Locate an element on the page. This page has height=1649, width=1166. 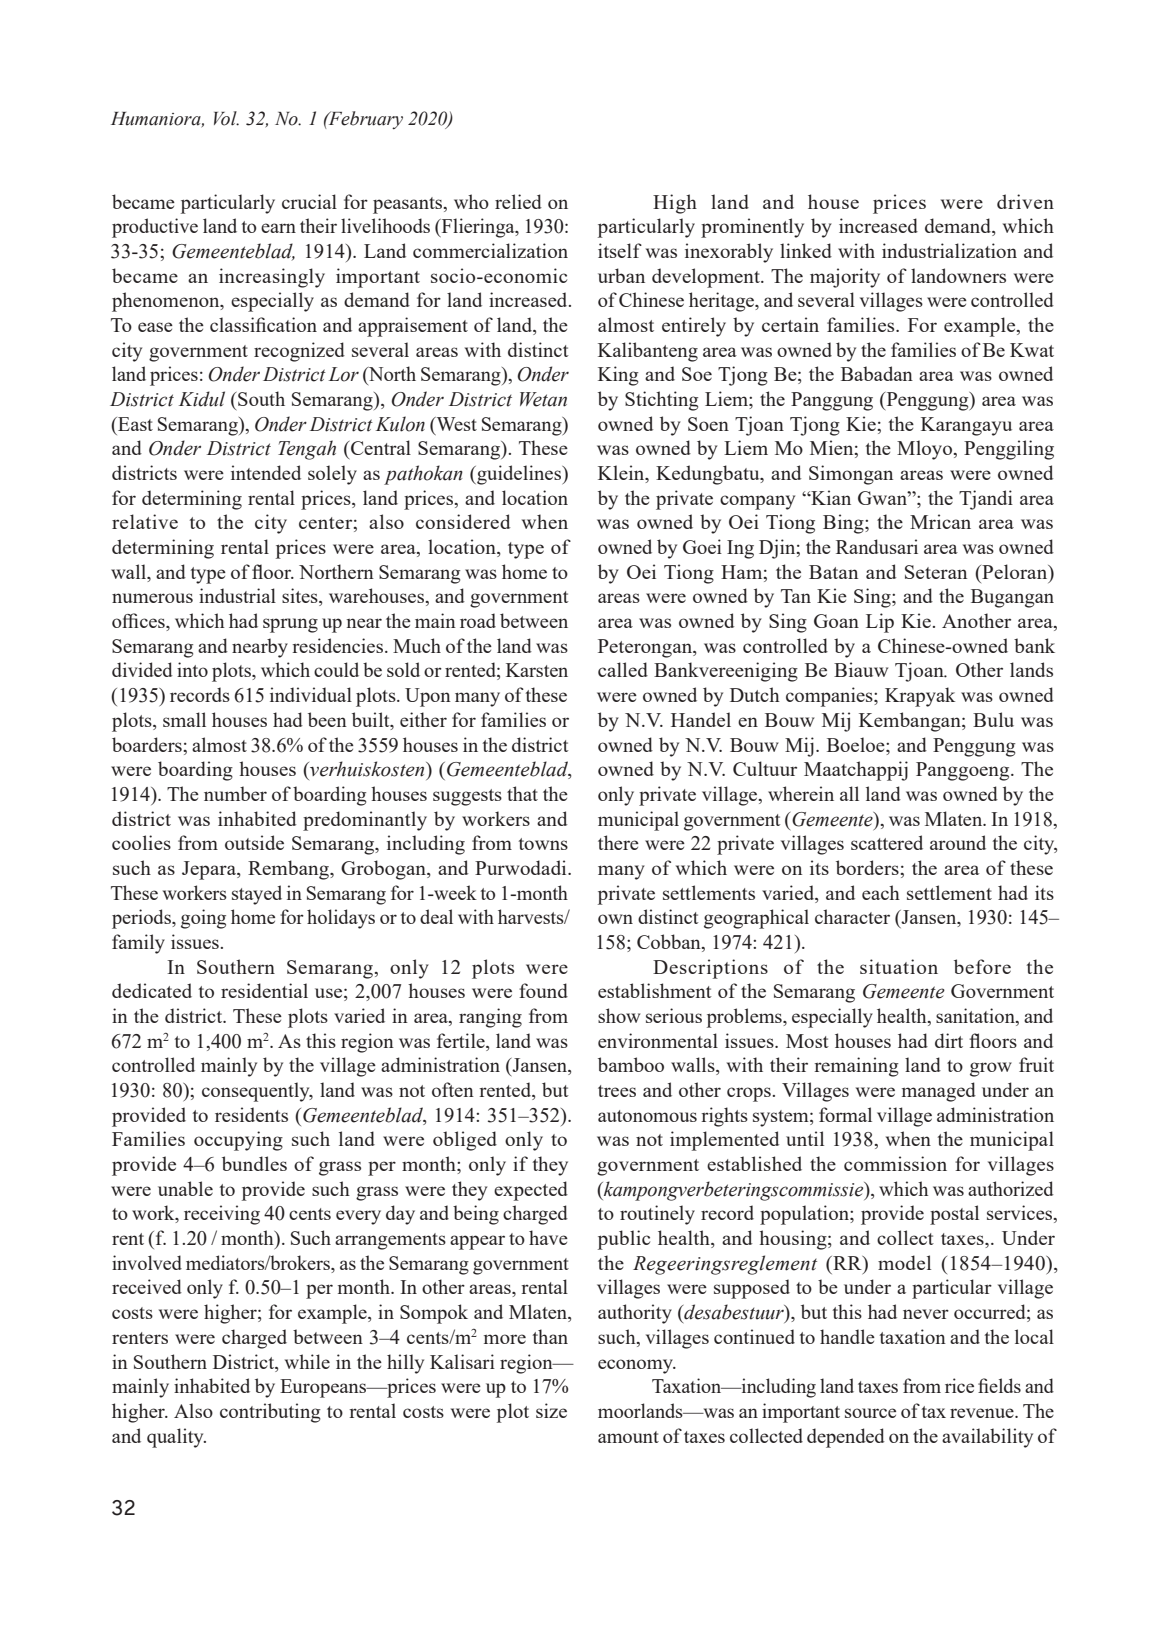
dirt is located at coordinates (949, 1040).
